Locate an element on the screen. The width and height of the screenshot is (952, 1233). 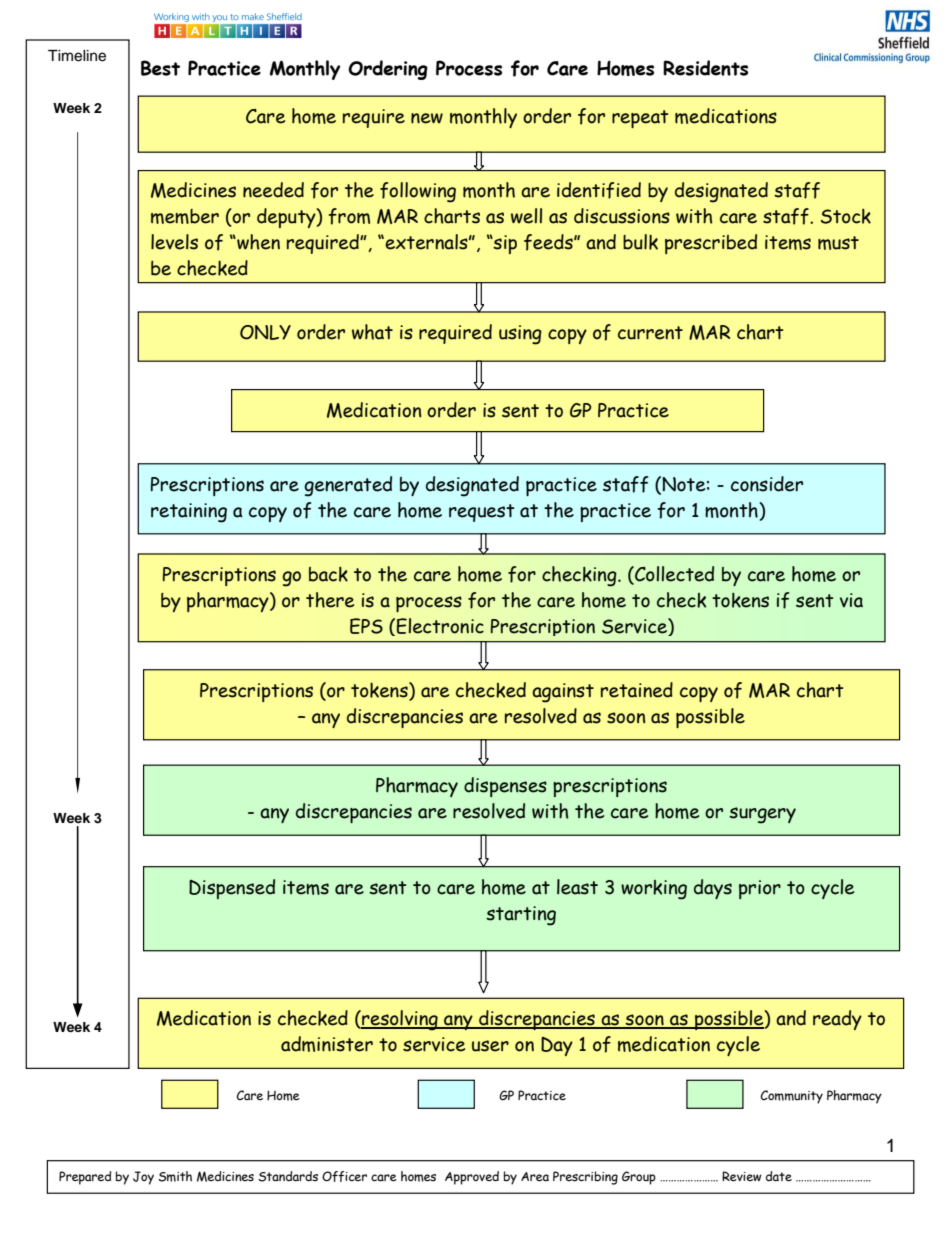
Smith is located at coordinates (175, 1176).
